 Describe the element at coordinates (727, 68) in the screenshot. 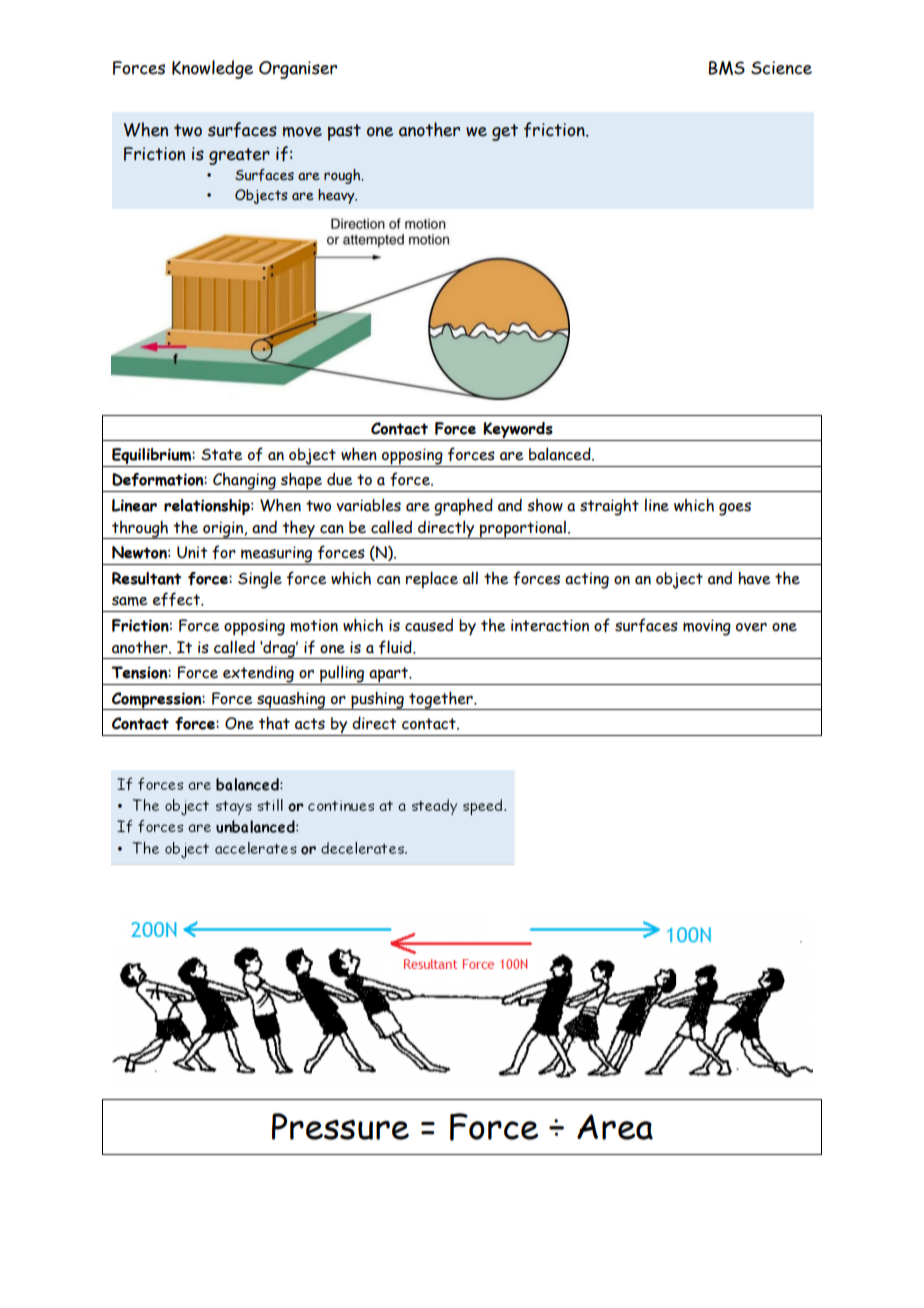

I see `BMS` at that location.
